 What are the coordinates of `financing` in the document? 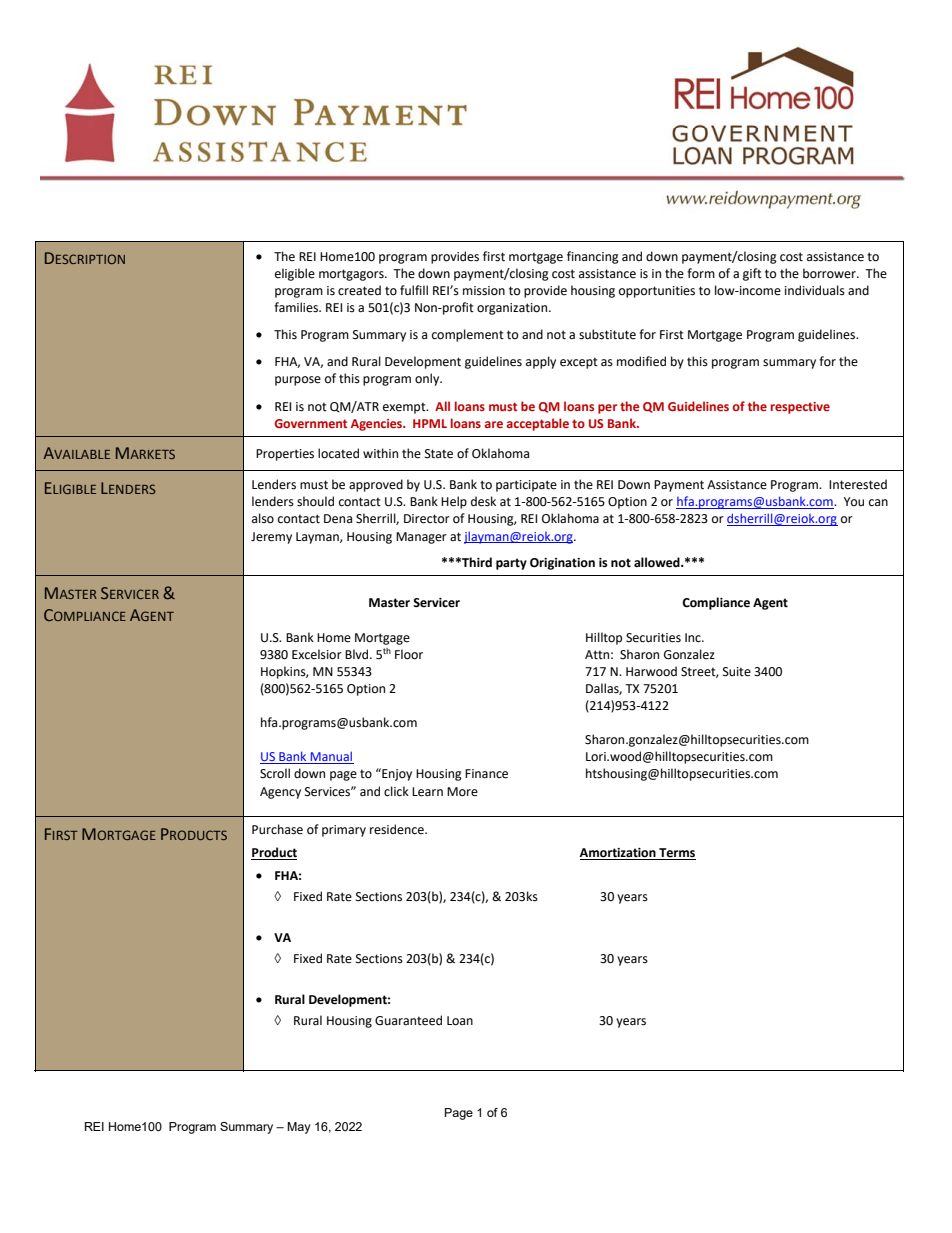 It's located at (593, 257).
